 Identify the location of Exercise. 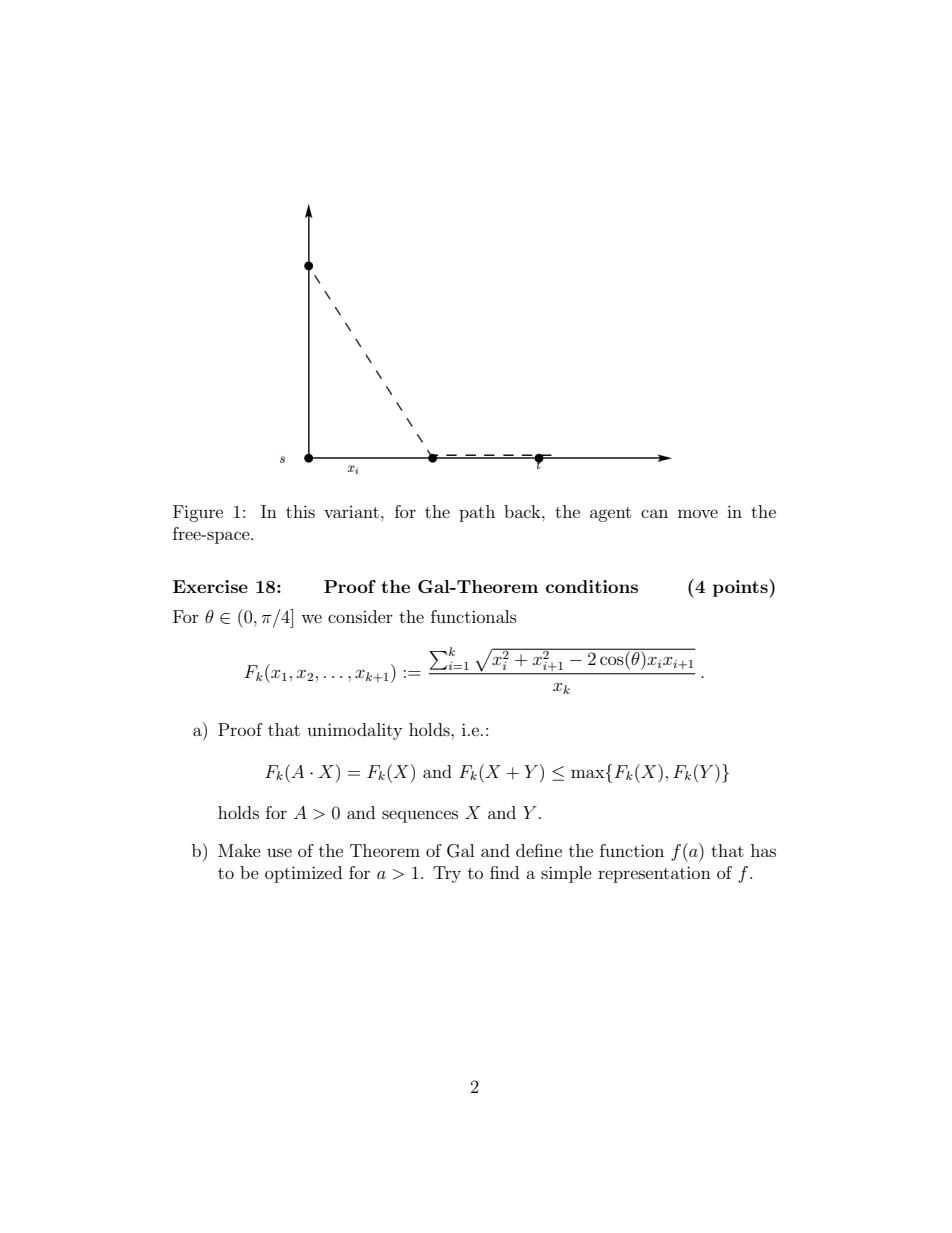
(210, 586).
